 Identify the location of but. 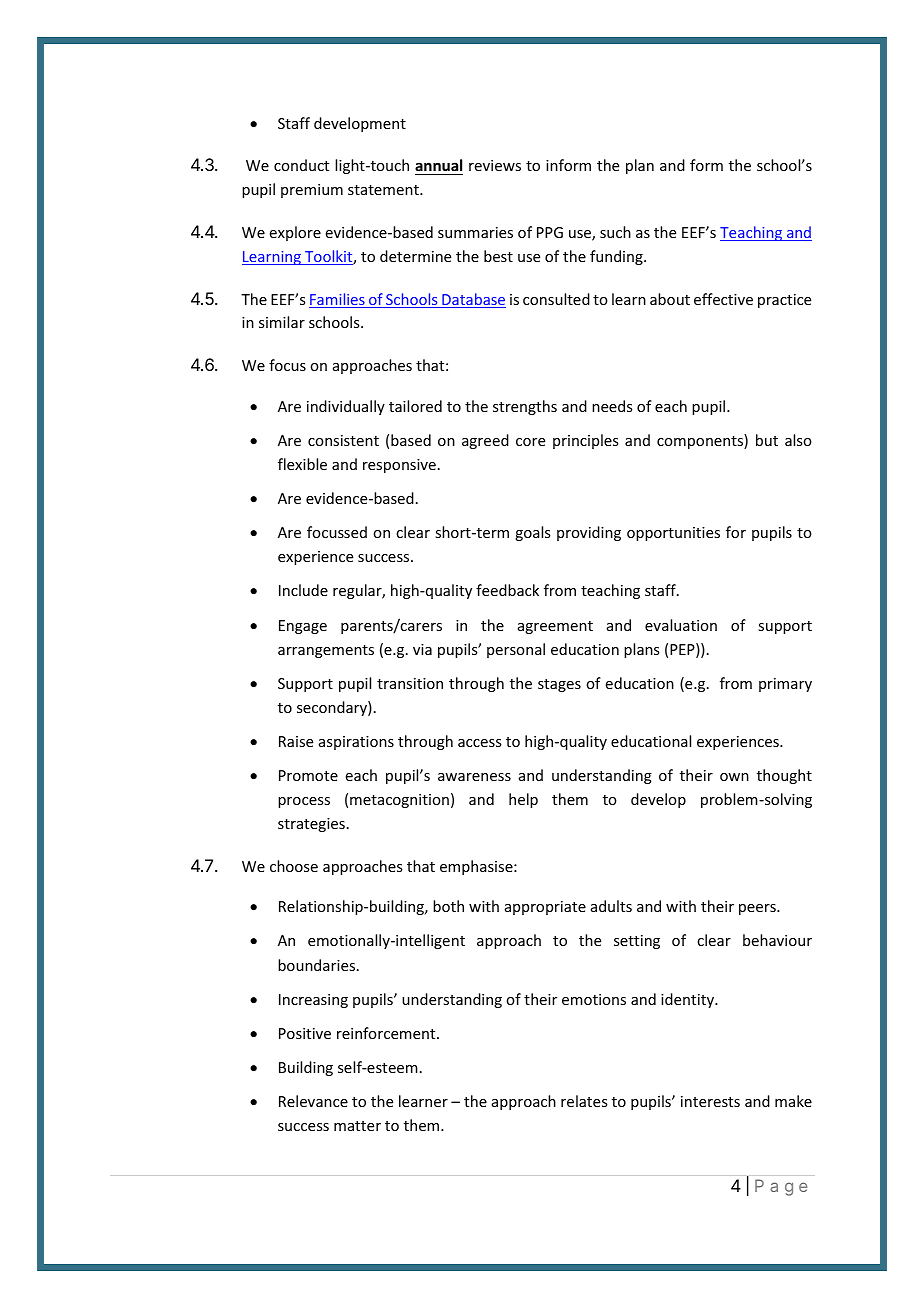
(767, 440).
